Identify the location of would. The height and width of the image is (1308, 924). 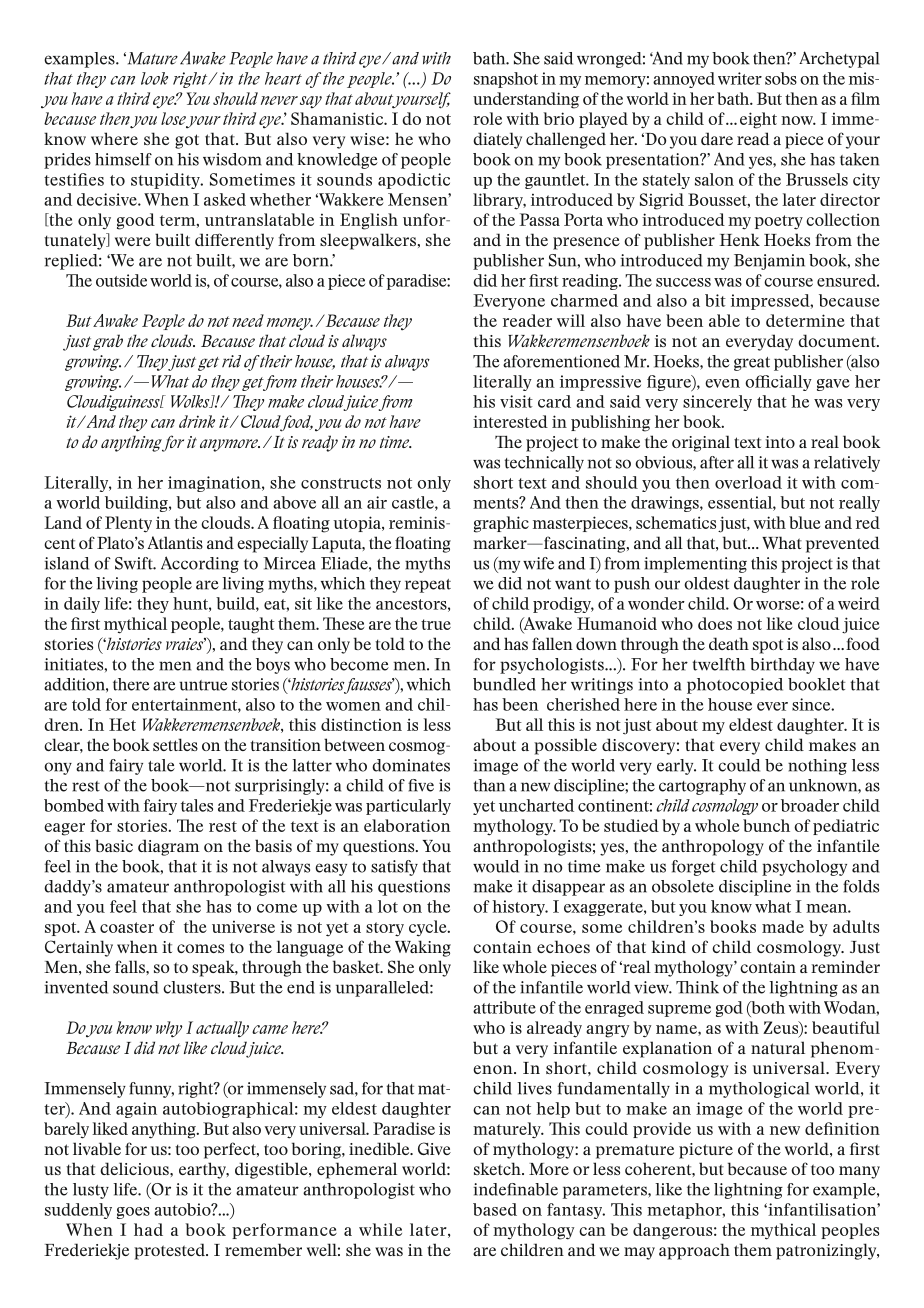
(496, 866).
